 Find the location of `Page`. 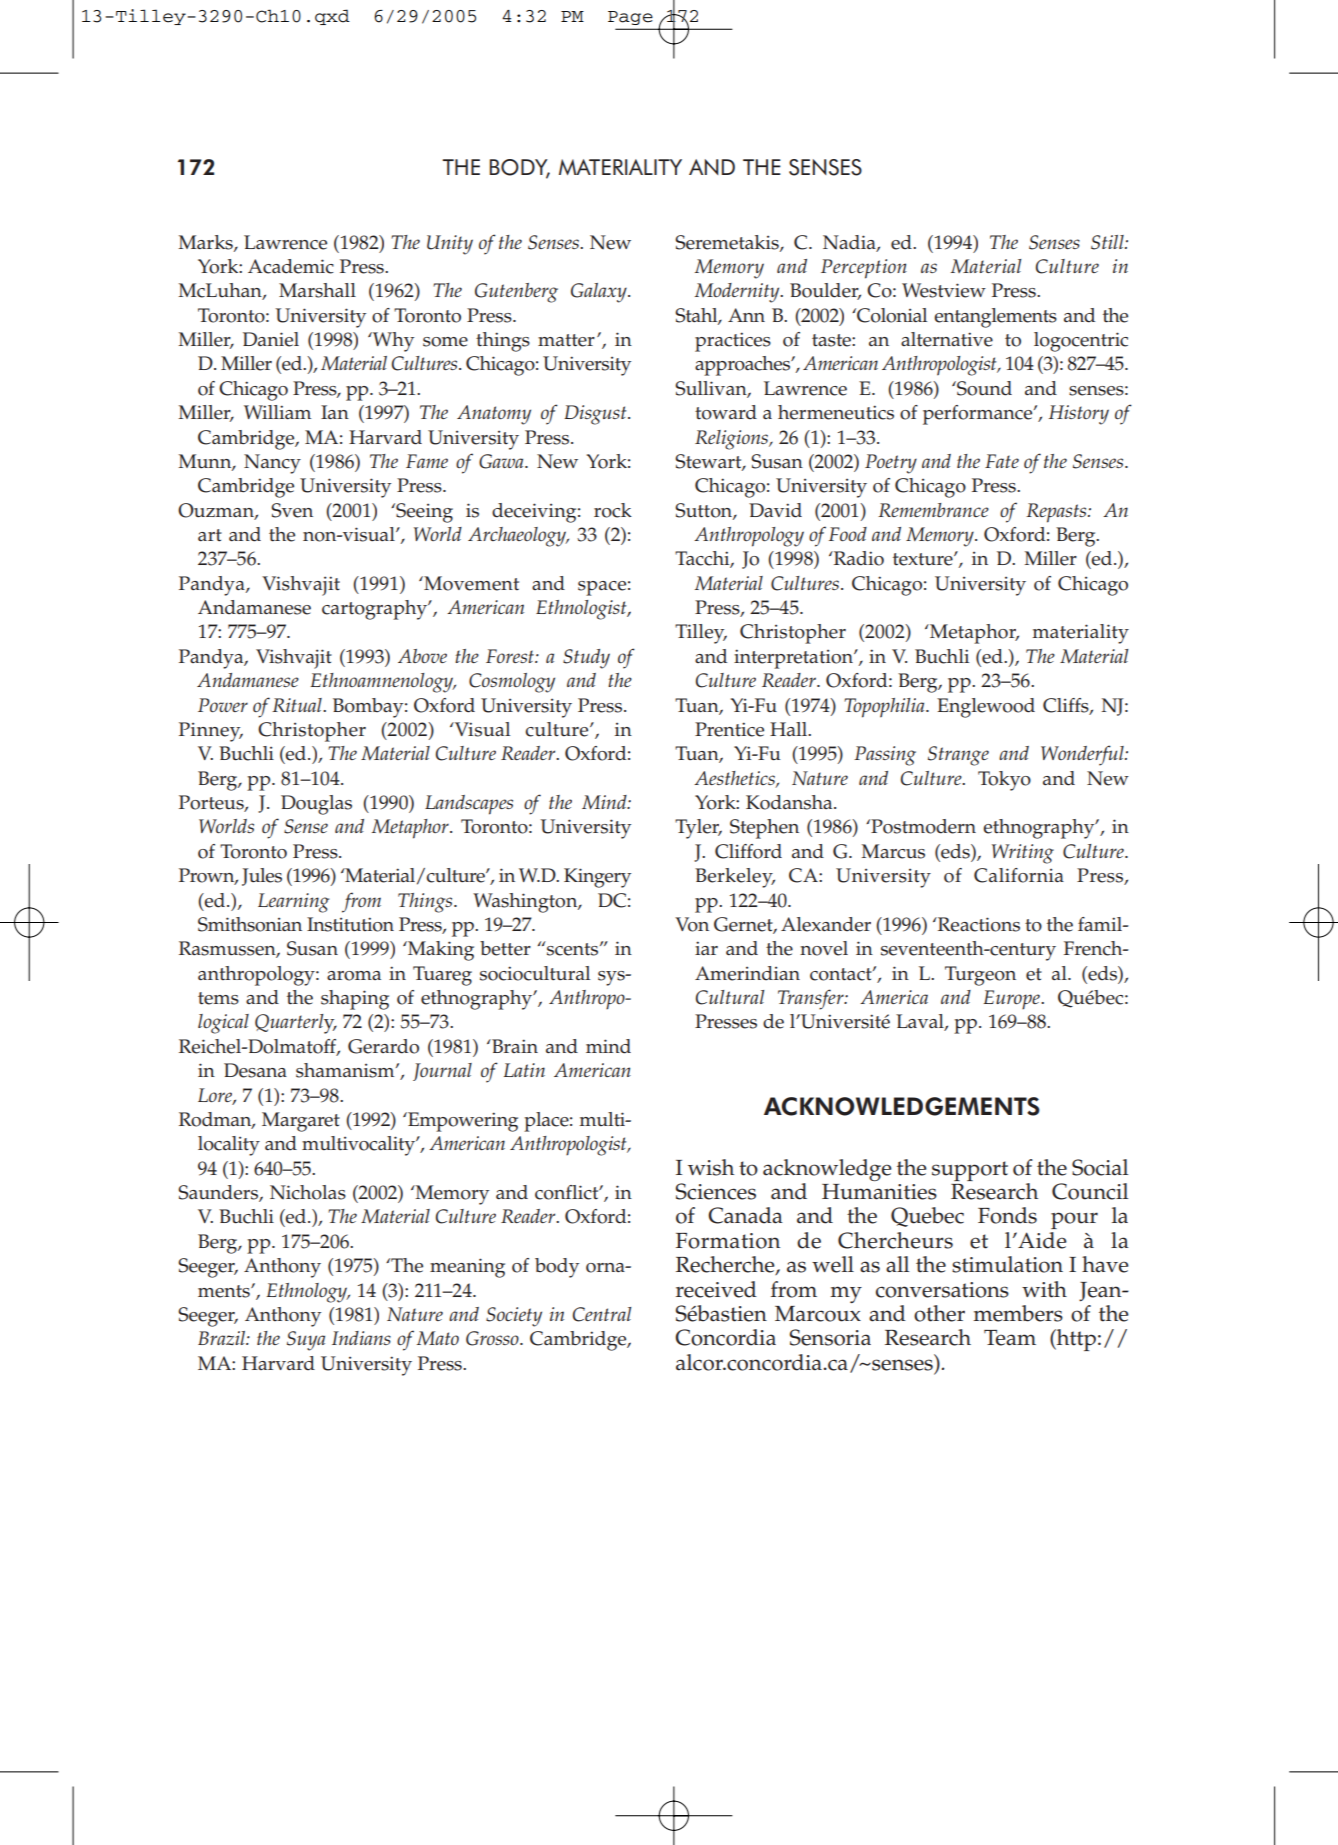

Page is located at coordinates (630, 18).
